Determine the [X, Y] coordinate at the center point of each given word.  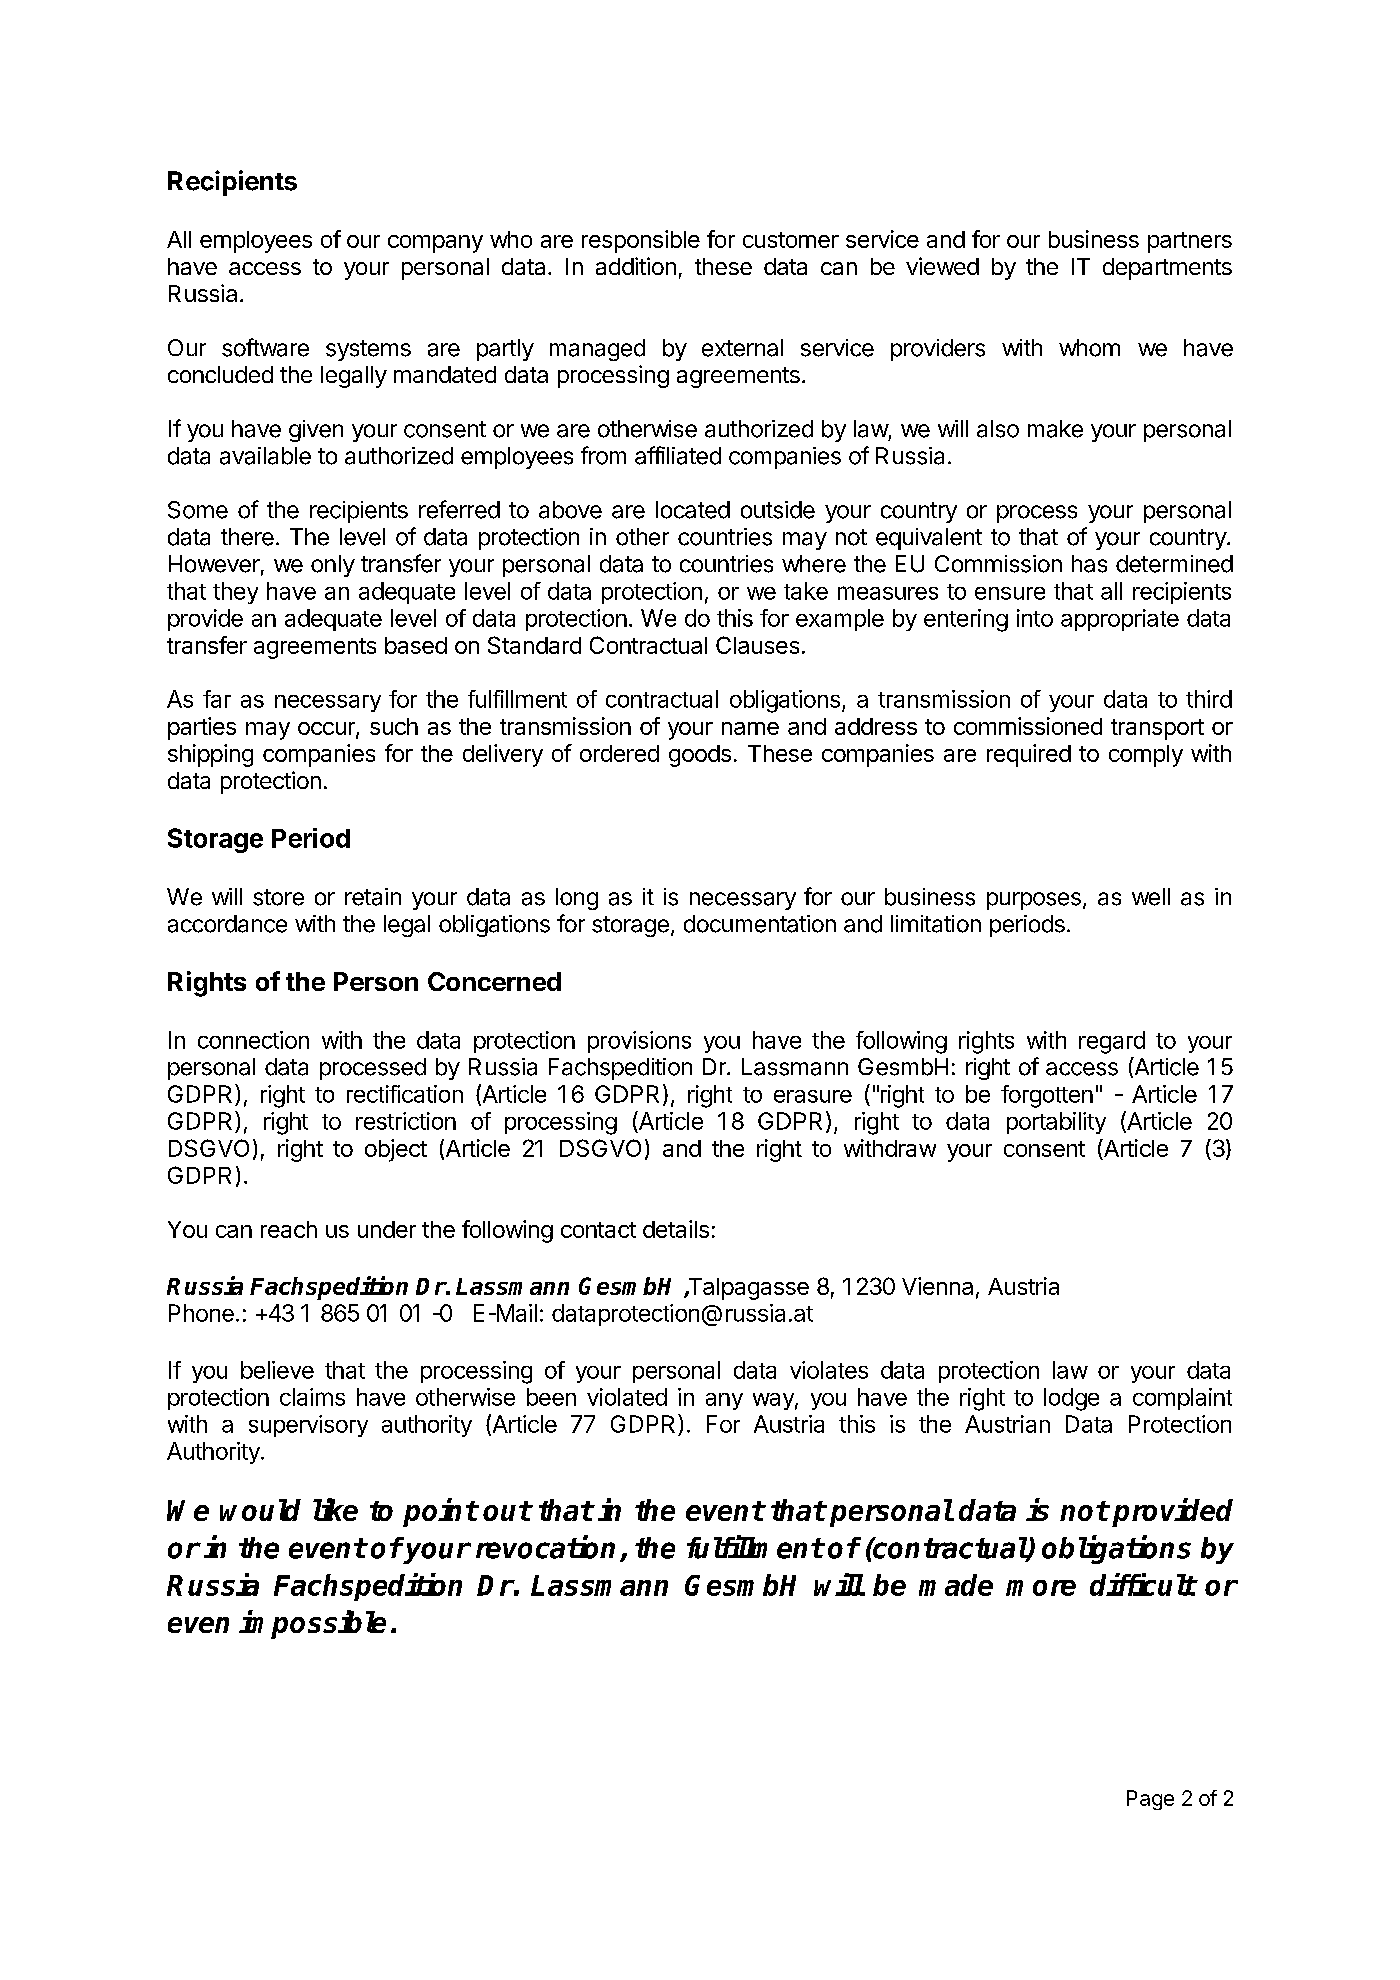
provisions [639, 1042]
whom [1089, 348]
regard [1112, 1042]
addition [636, 266]
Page [1150, 1800]
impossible [312, 1624]
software [265, 347]
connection [253, 1040]
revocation [545, 1547]
